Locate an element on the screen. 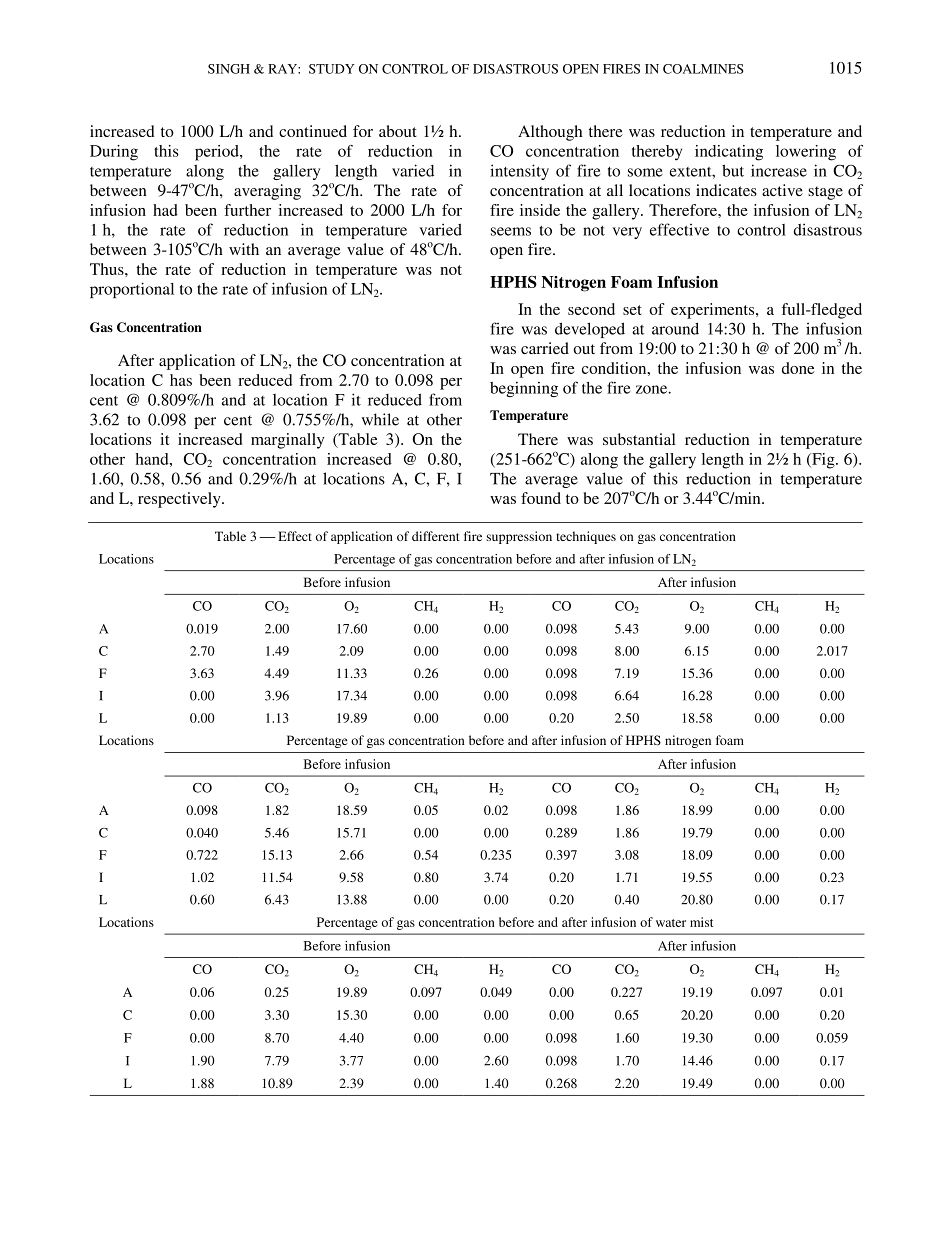 The width and height of the screenshot is (952, 1233). about is located at coordinates (398, 131).
